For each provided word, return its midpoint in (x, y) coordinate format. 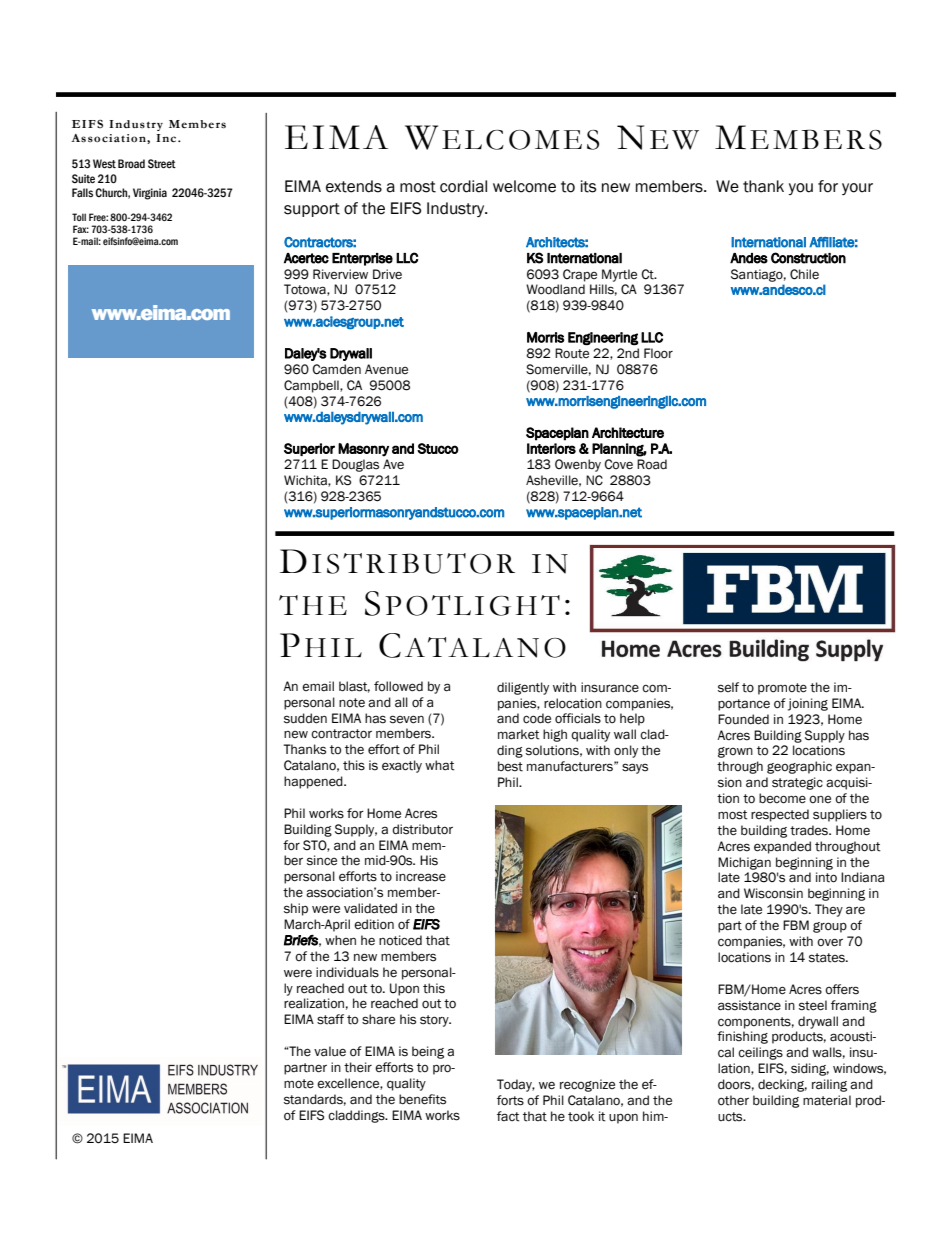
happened (314, 782)
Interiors (551, 448)
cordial (463, 186)
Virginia (150, 194)
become (782, 798)
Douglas (355, 465)
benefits (422, 1099)
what (440, 765)
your (857, 189)
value (330, 1051)
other (733, 1100)
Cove (618, 464)
